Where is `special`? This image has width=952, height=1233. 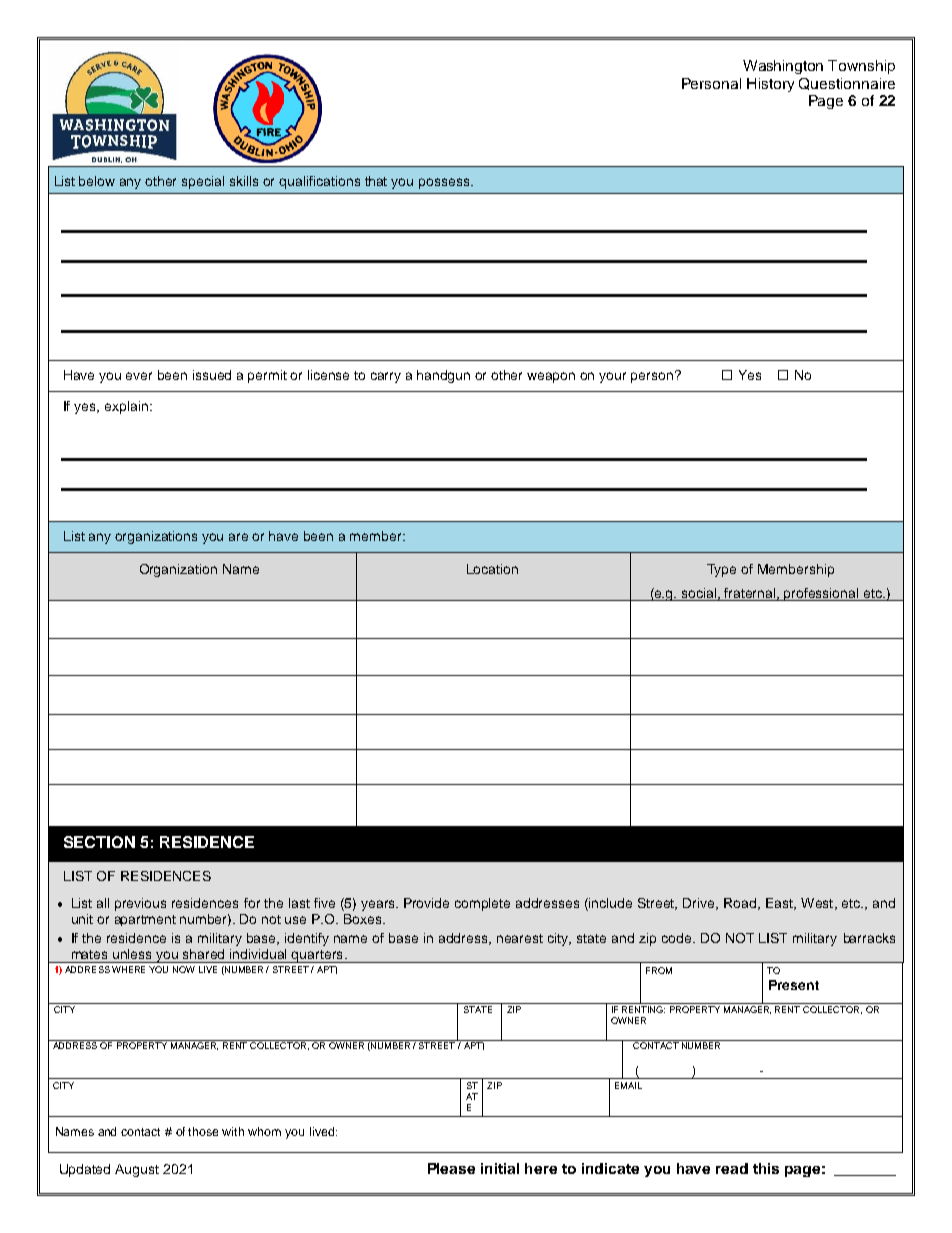 special is located at coordinates (203, 182).
